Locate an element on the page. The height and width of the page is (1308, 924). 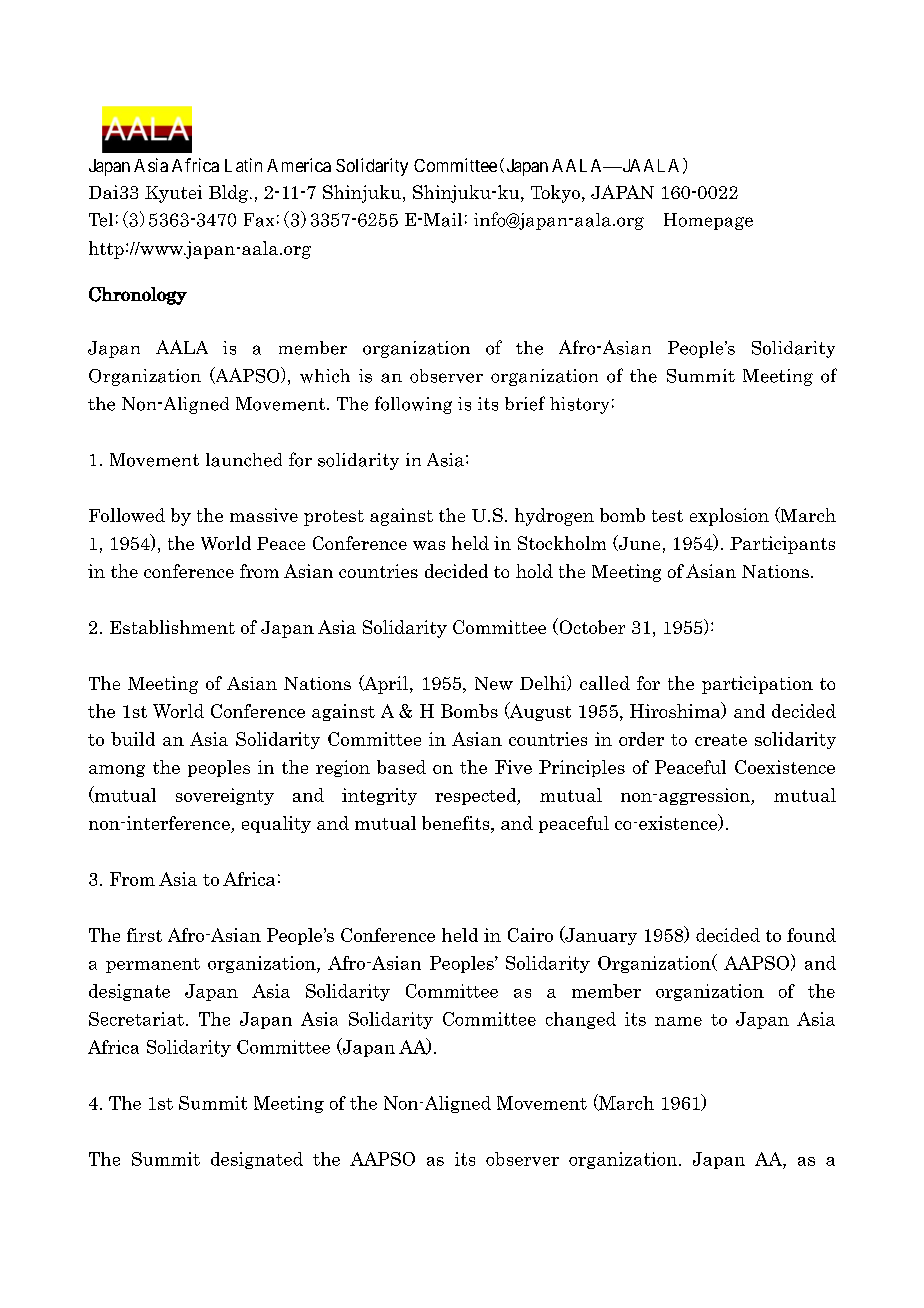
create is located at coordinates (721, 740).
